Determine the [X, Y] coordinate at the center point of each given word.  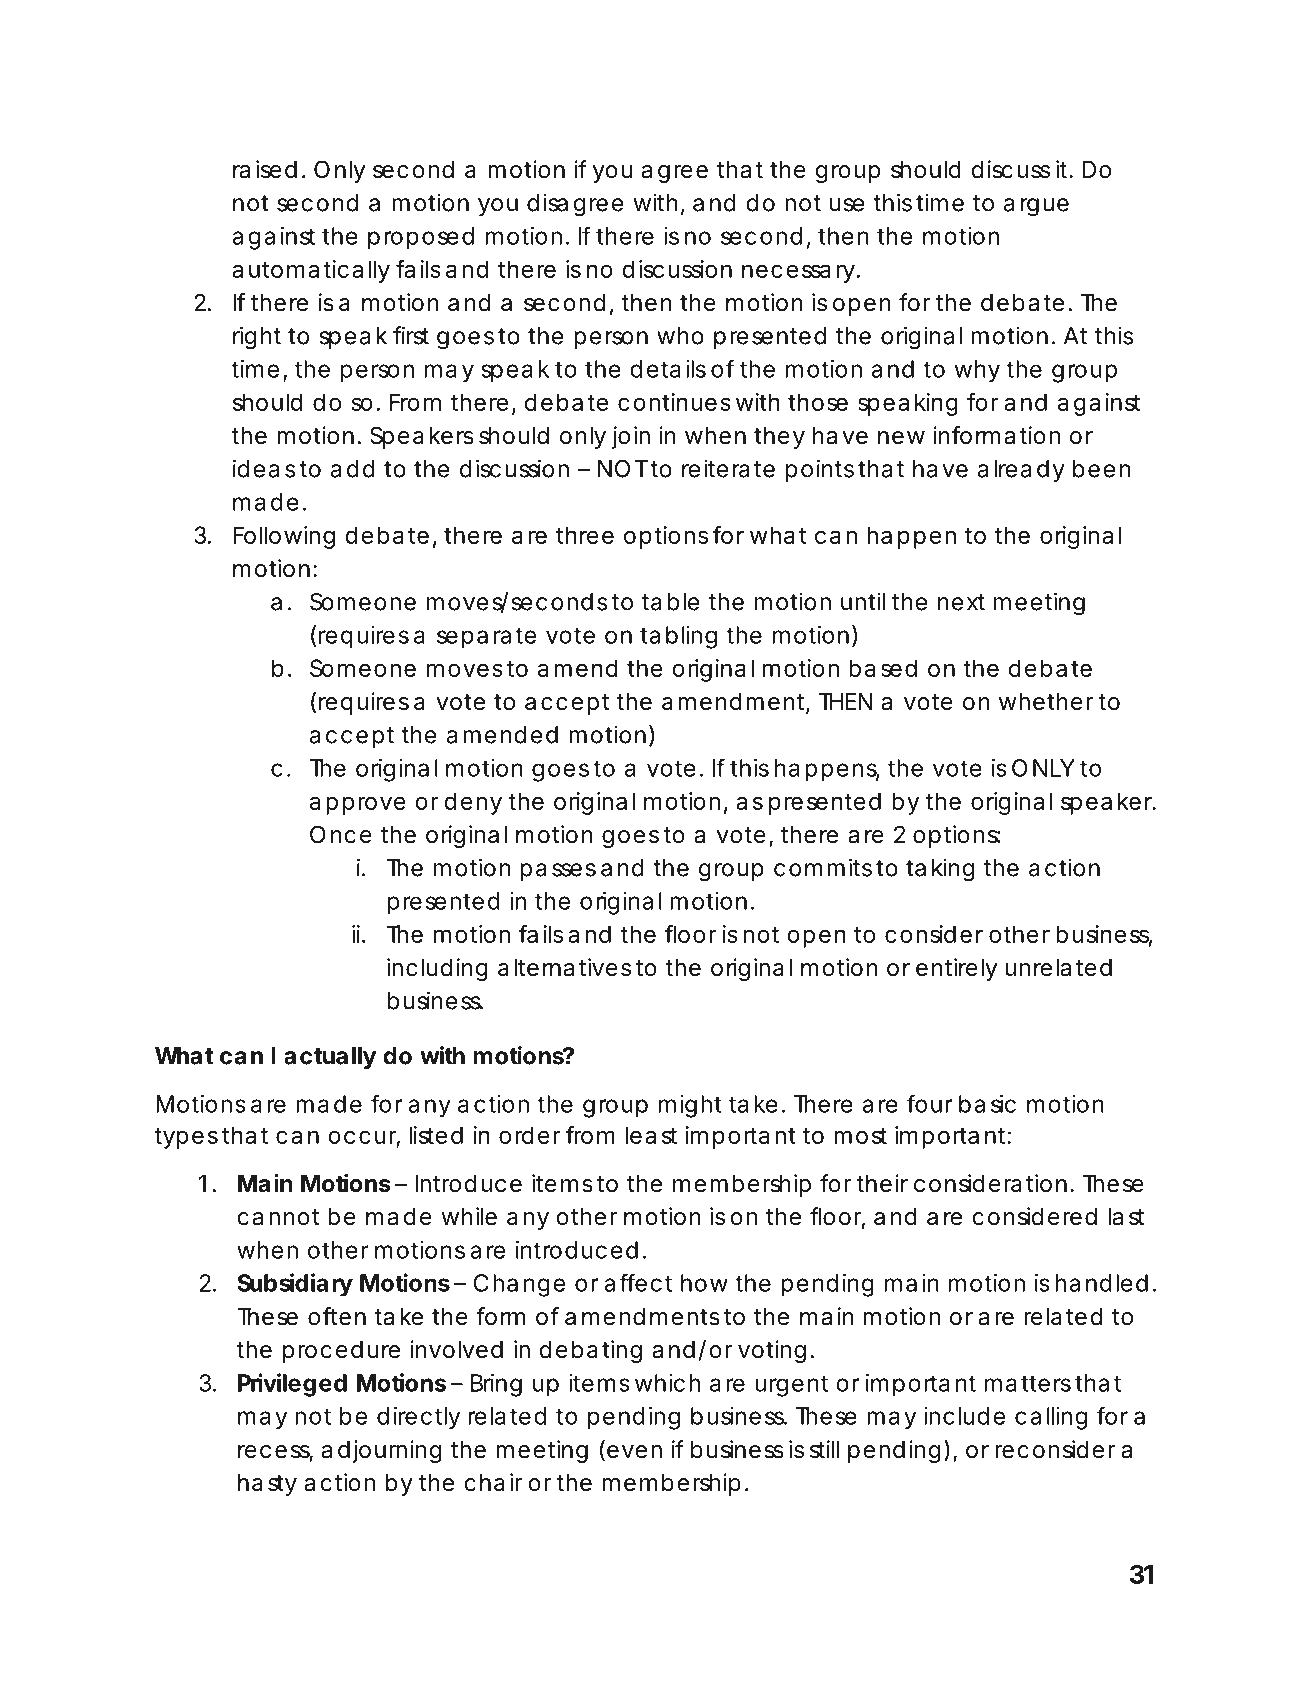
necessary [801, 273]
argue [1036, 207]
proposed [421, 238]
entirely [956, 969]
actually [330, 1058]
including [437, 969]
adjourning [381, 1451]
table [671, 602]
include [964, 1416]
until [863, 601]
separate [486, 638]
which [667, 1383]
